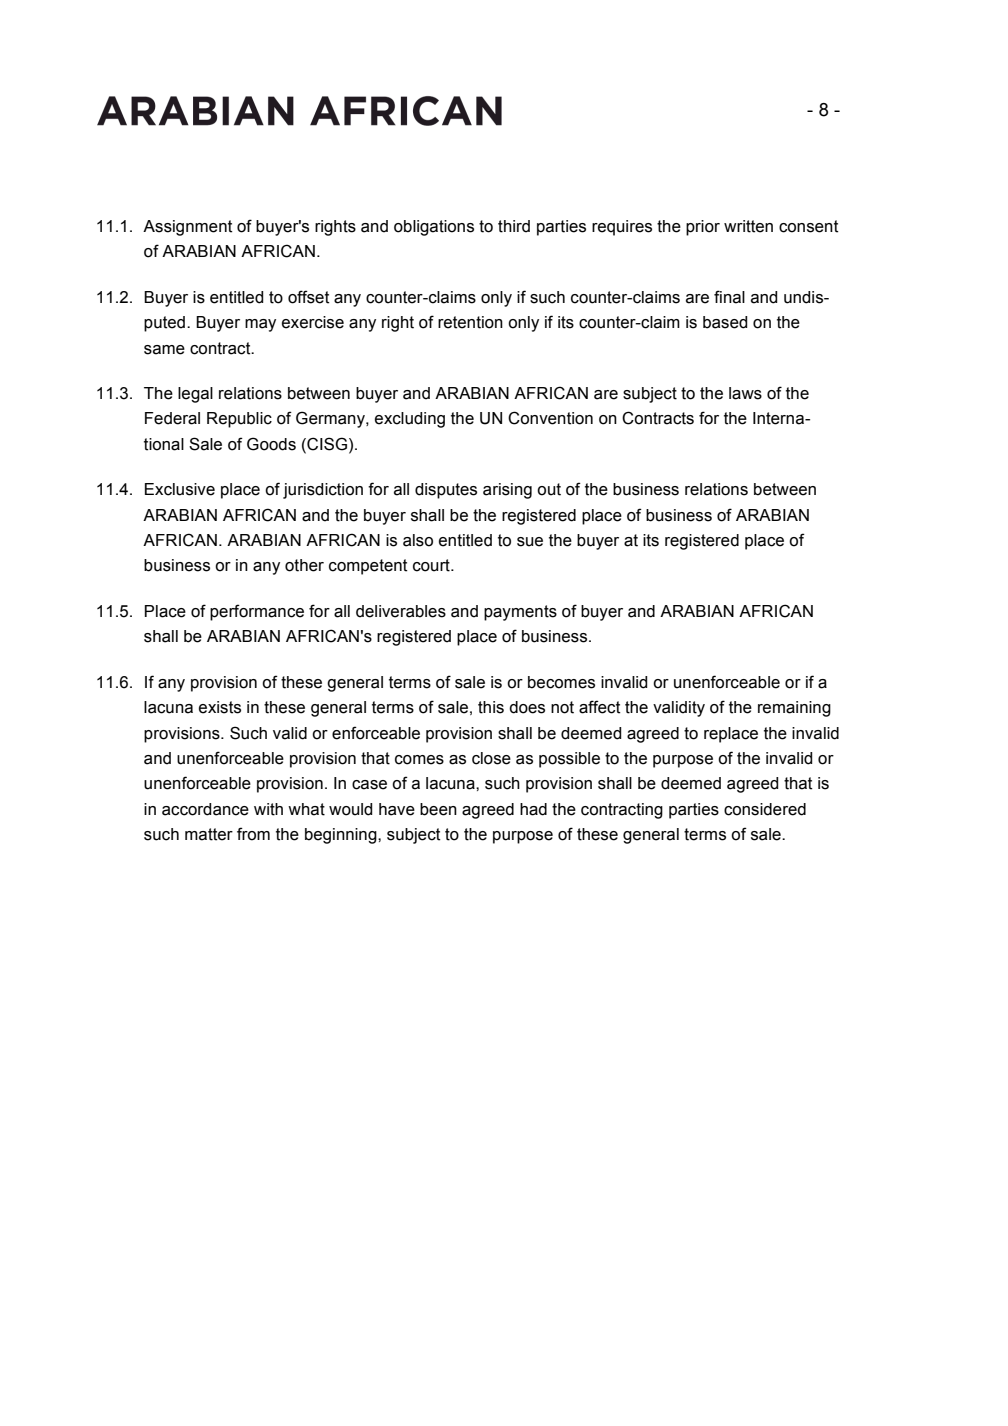 The image size is (1008, 1426). What do you see at coordinates (748, 226) in the screenshot?
I see `written` at bounding box center [748, 226].
